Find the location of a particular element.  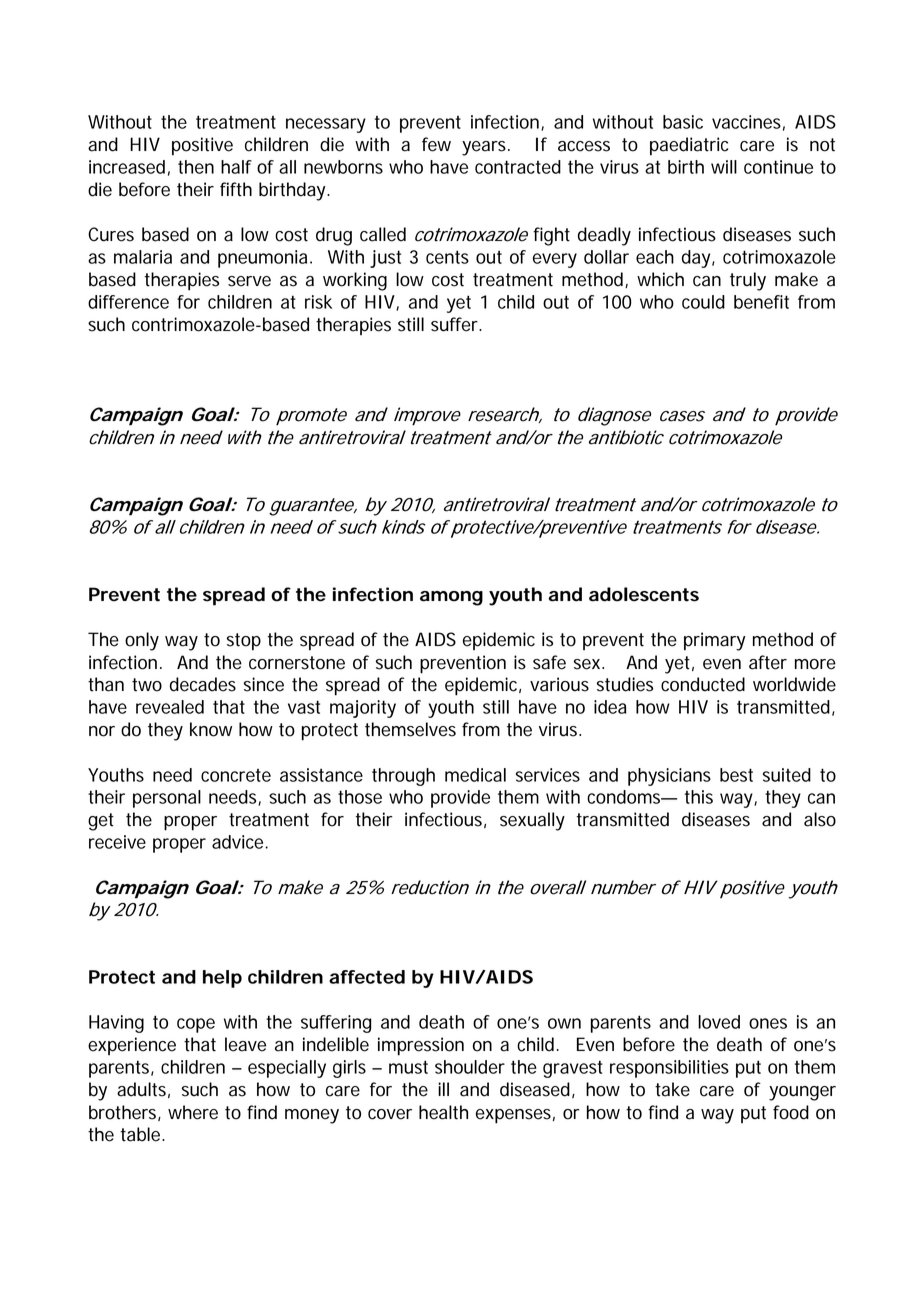

food is located at coordinates (791, 1112).
